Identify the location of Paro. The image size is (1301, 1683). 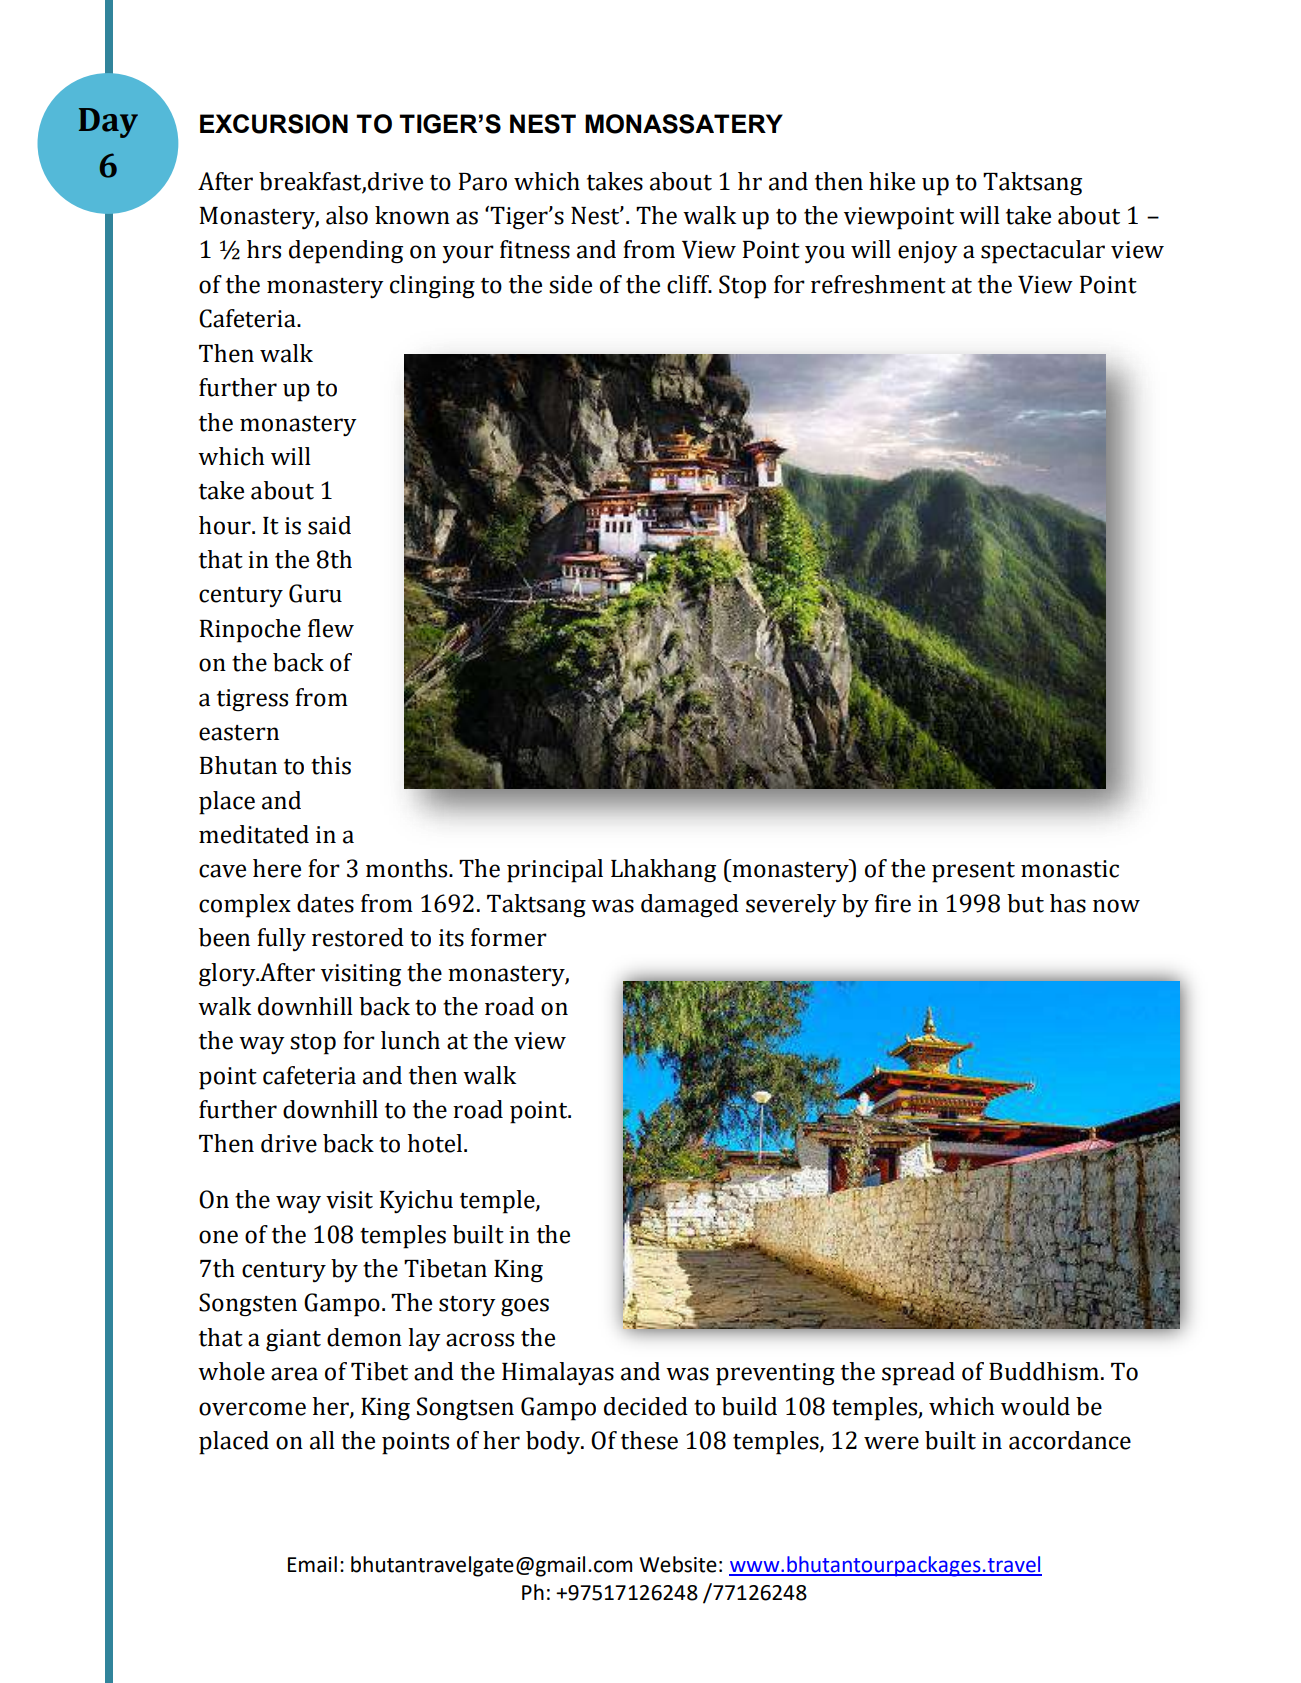
(483, 182).
